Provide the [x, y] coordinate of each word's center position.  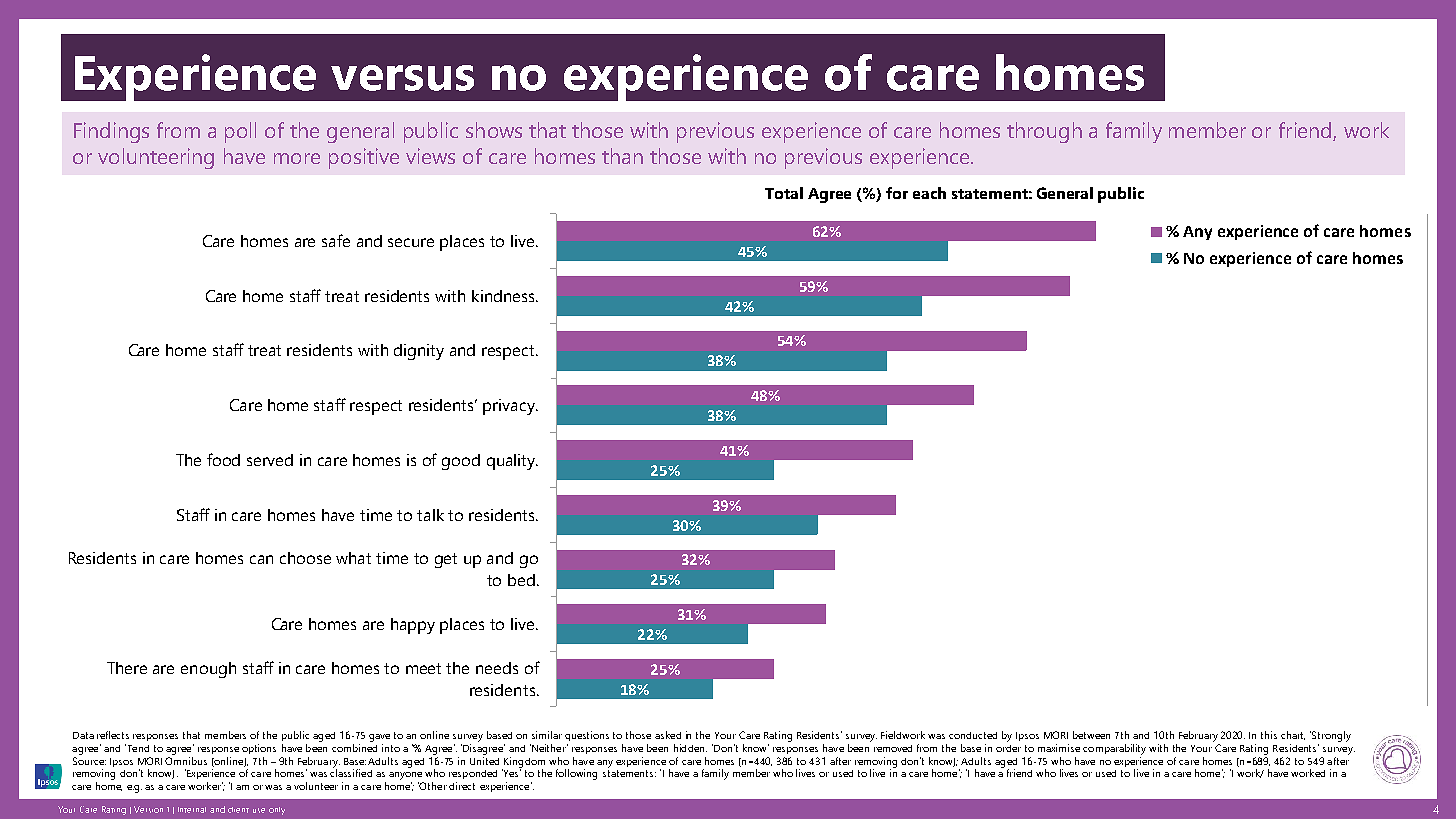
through [1044, 132]
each [929, 193]
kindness [504, 296]
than [622, 156]
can [261, 559]
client [238, 810]
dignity [419, 352]
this [1269, 735]
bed [521, 580]
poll [240, 132]
